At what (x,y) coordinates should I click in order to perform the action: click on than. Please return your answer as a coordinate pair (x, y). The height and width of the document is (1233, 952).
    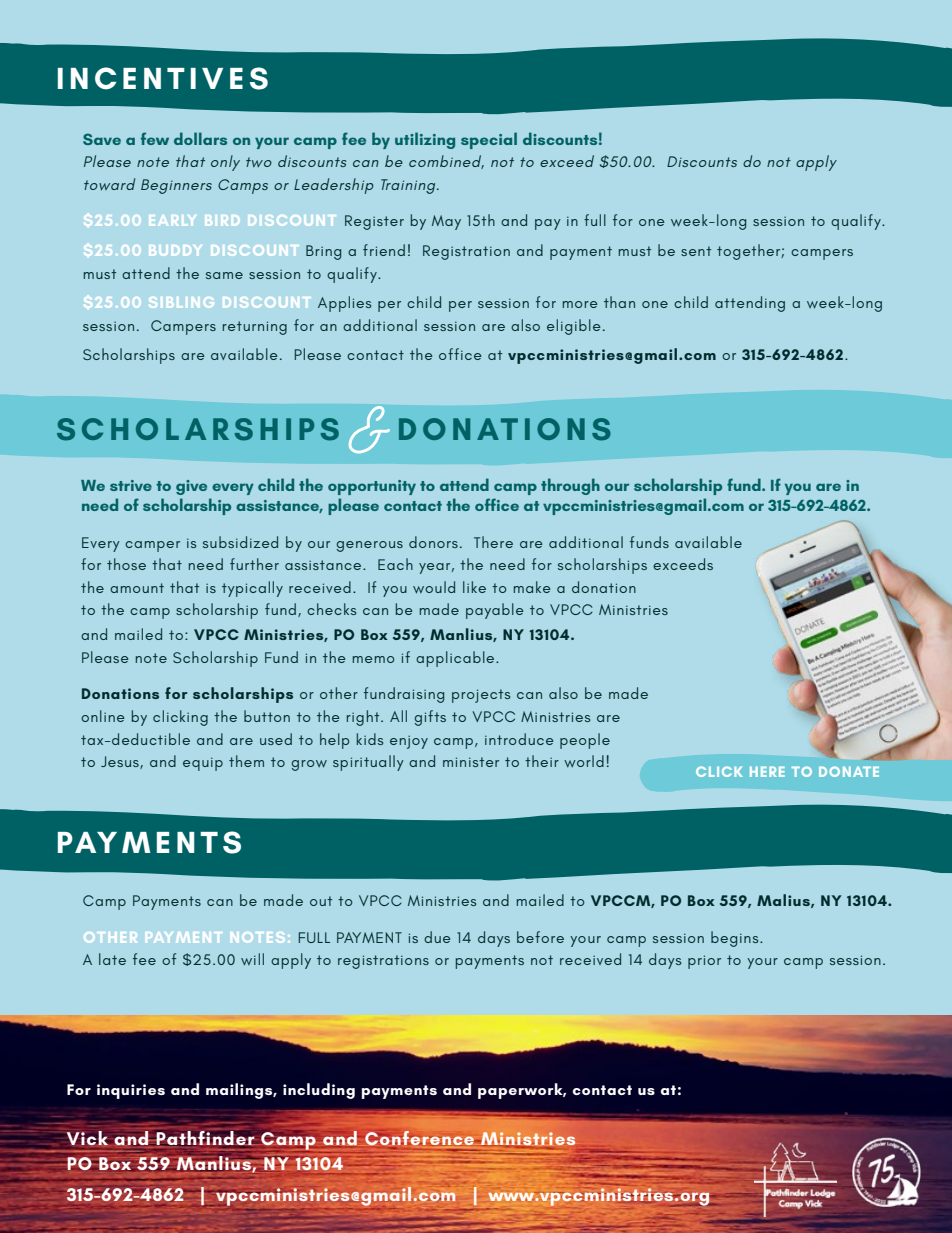
    Looking at the image, I should click on (619, 302).
